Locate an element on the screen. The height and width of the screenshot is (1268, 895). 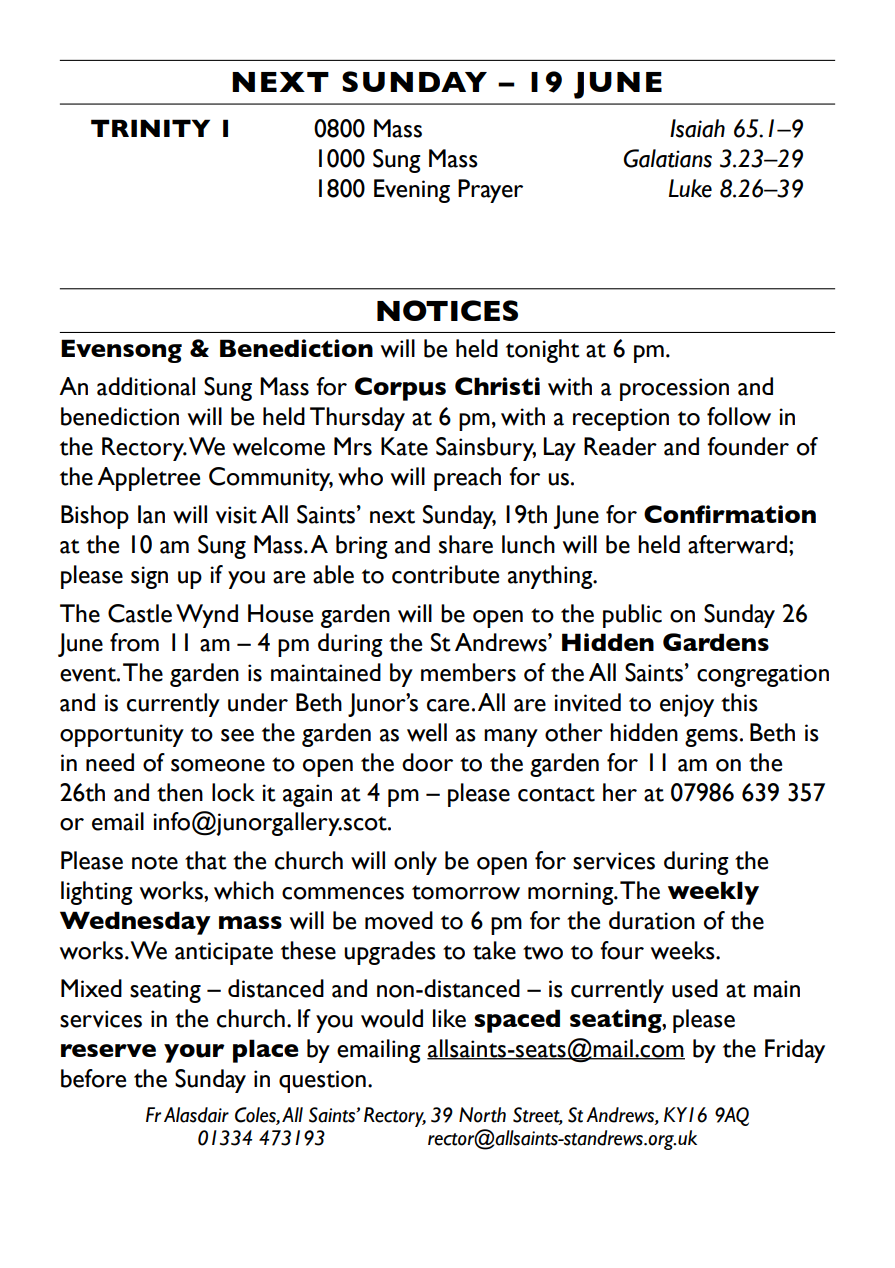
Galatians is located at coordinates (667, 158).
